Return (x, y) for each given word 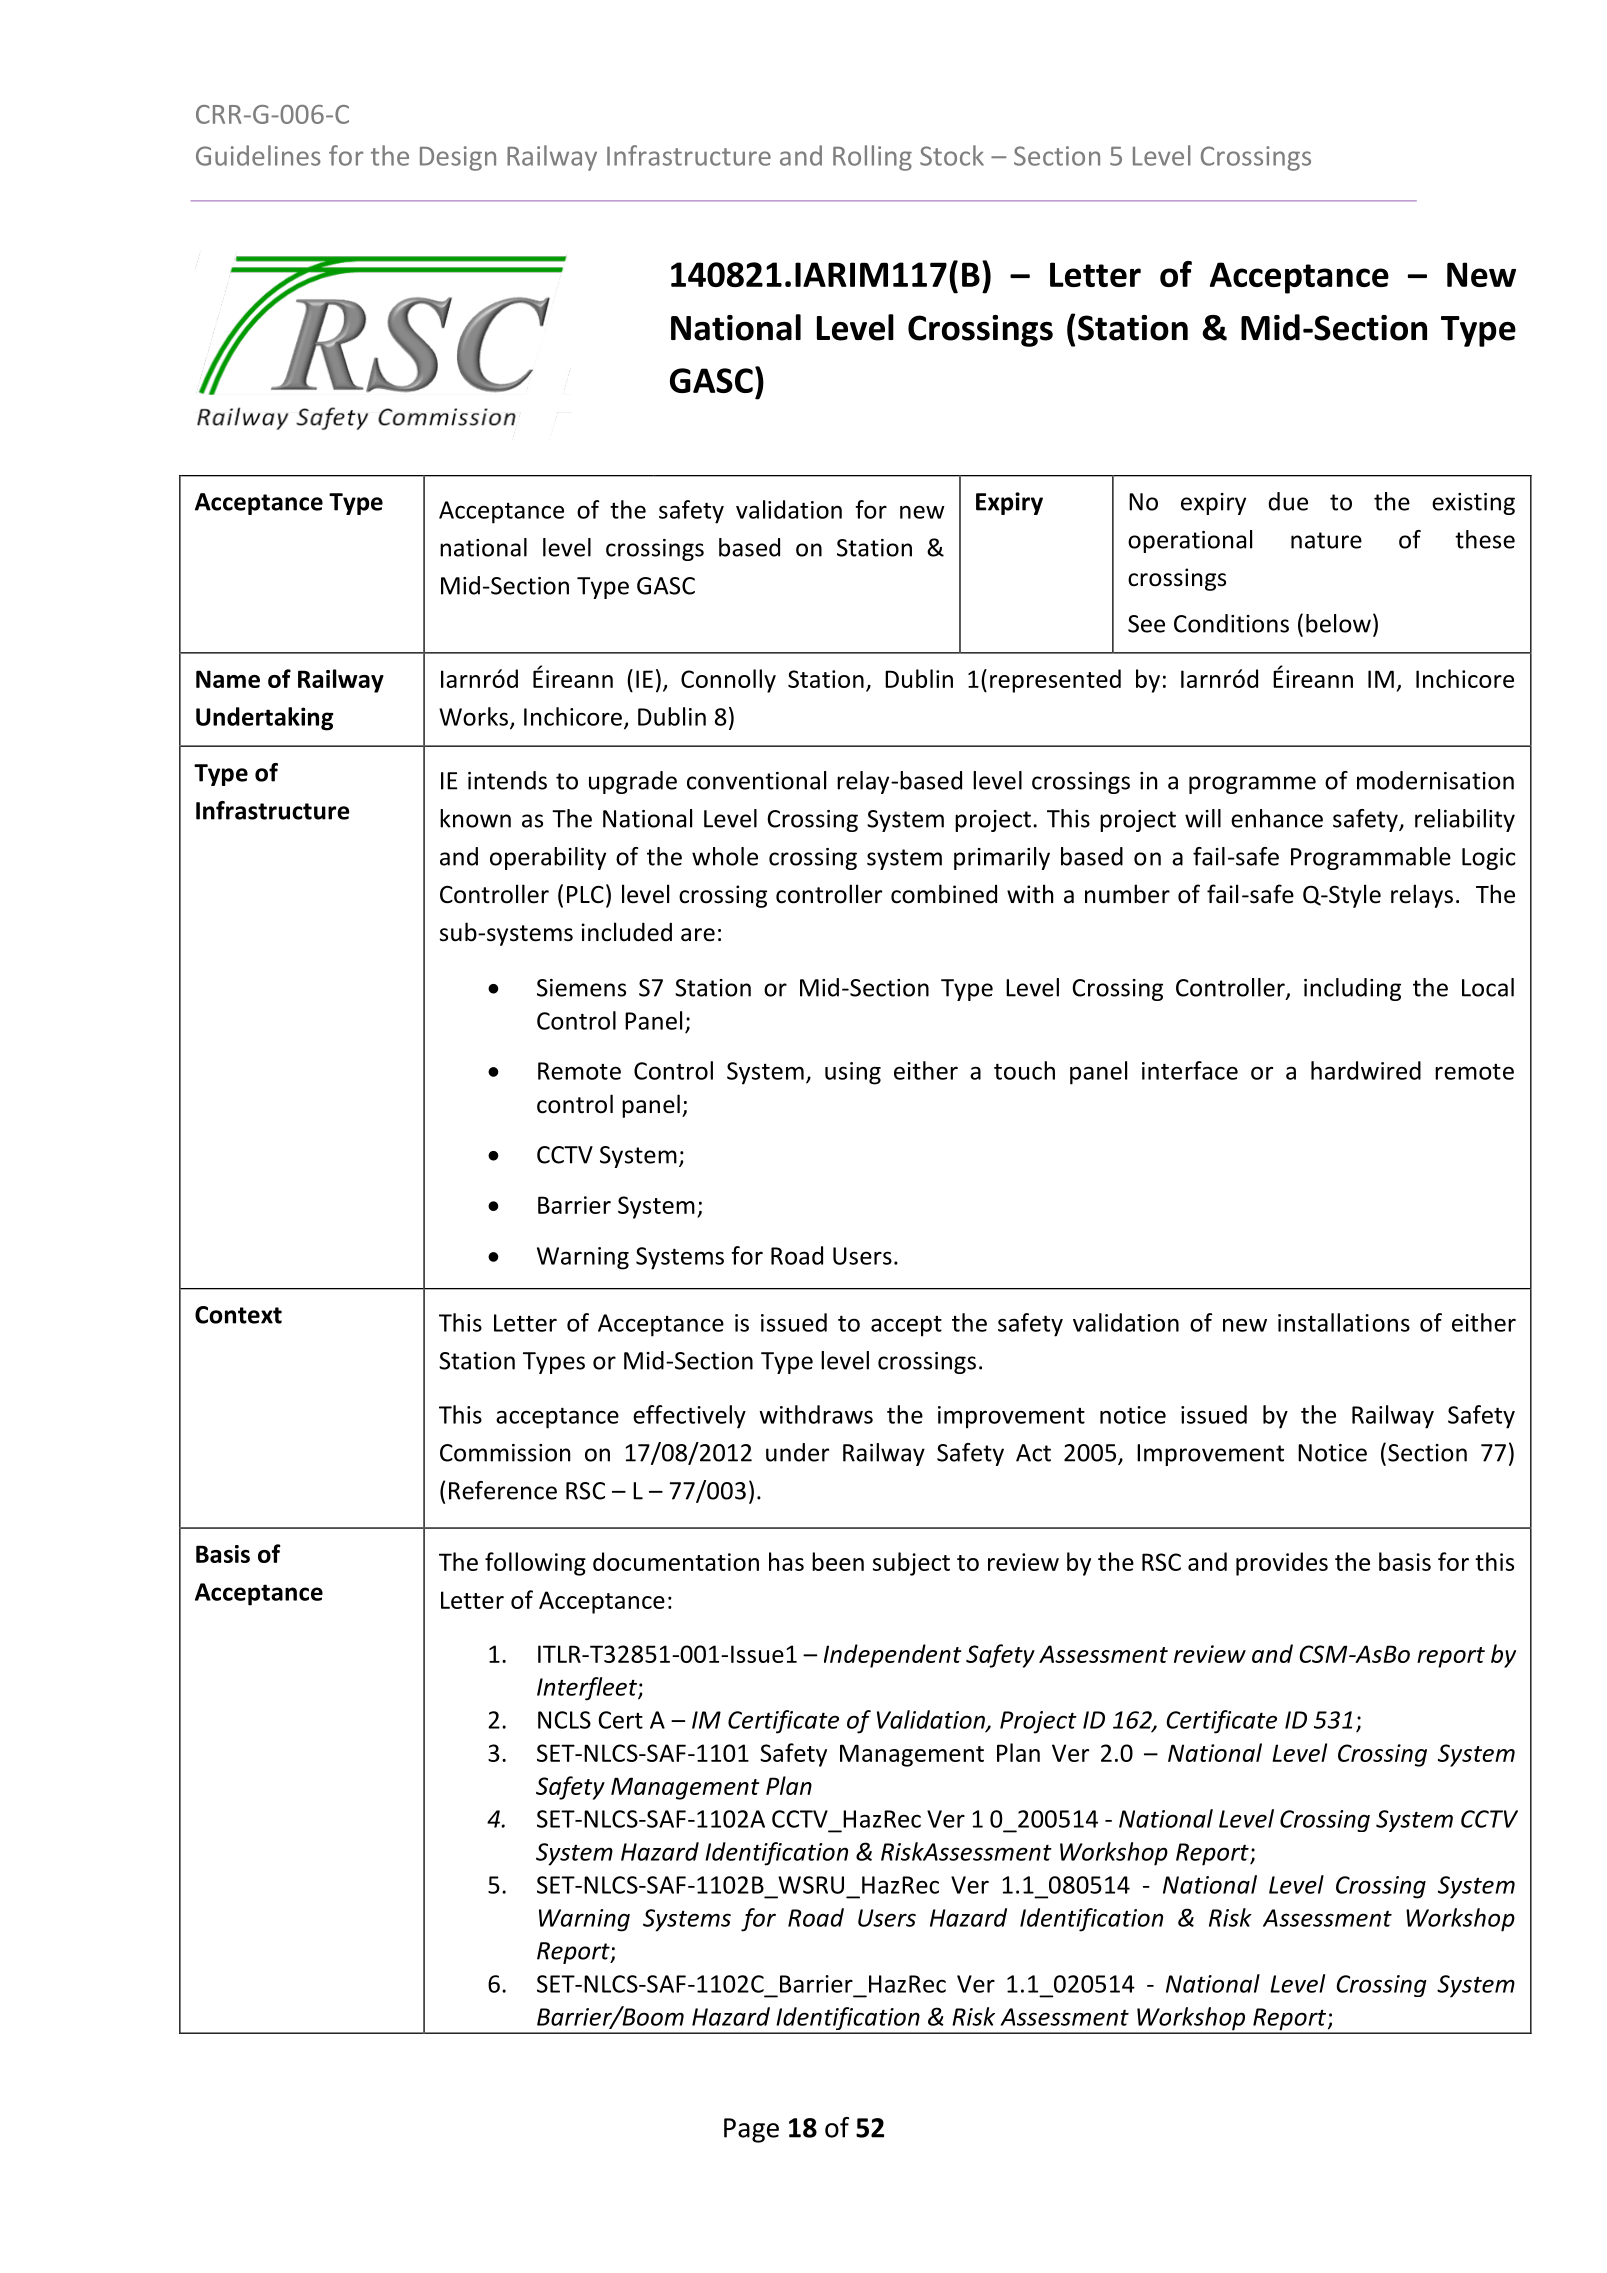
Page (751, 2130)
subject (911, 1564)
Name (228, 679)
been (838, 1561)
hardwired (1366, 1070)
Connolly (728, 681)
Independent (892, 1656)
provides (1282, 1564)
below (1338, 623)
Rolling (872, 158)
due (1288, 501)
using (853, 1073)
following (535, 1564)
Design (458, 158)
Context (238, 1315)
